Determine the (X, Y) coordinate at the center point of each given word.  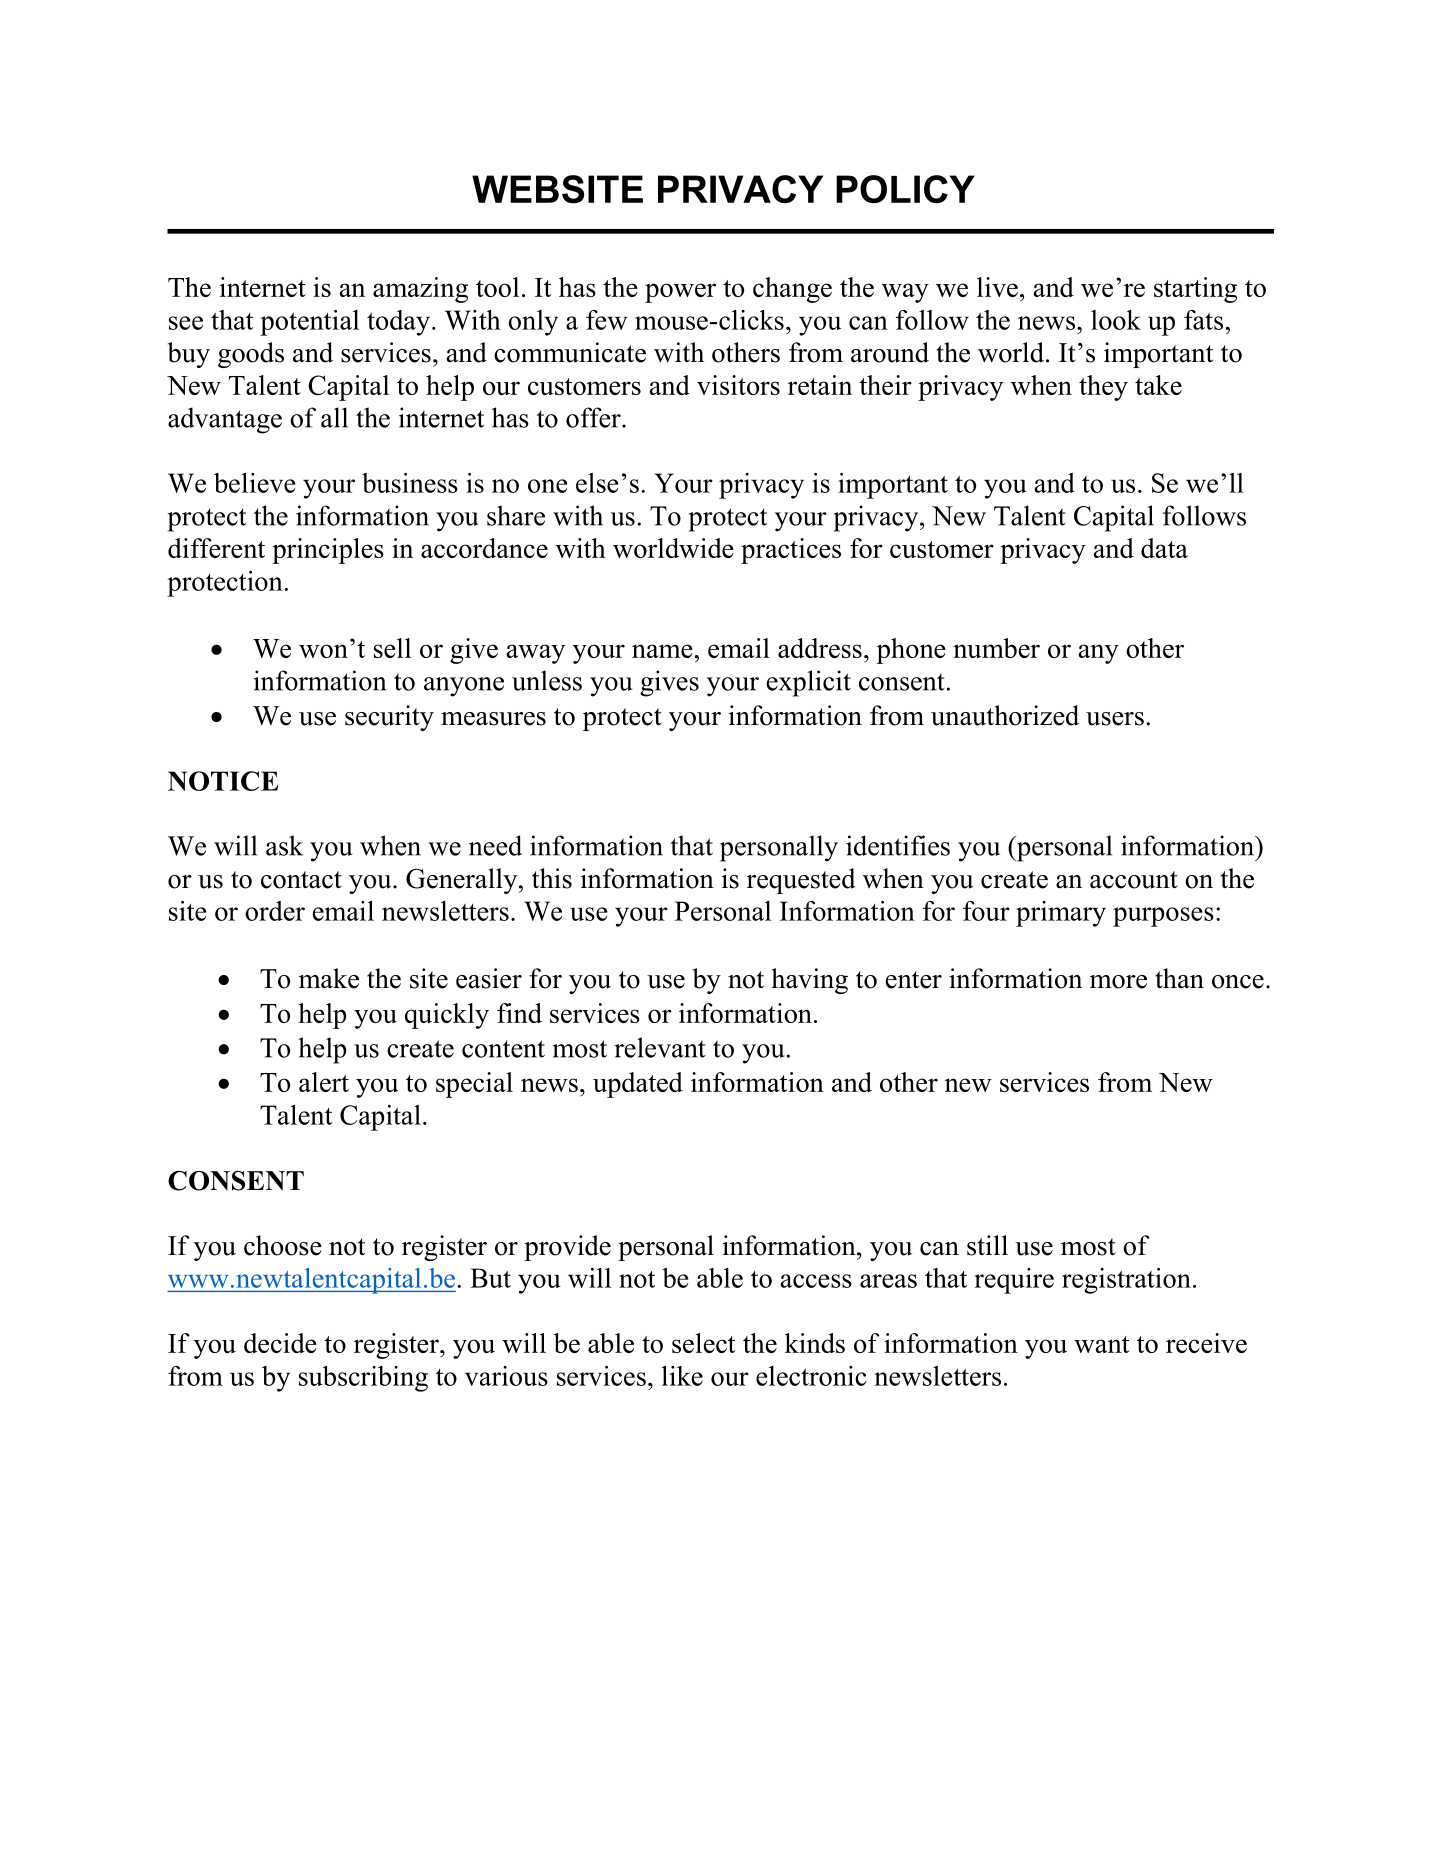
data (1164, 548)
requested (801, 881)
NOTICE (223, 781)
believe (254, 483)
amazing (420, 290)
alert (324, 1082)
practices (791, 551)
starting (1195, 290)
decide (280, 1343)
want (1101, 1344)
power (680, 293)
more (1118, 982)
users (1115, 719)
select (703, 1343)
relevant (660, 1047)
